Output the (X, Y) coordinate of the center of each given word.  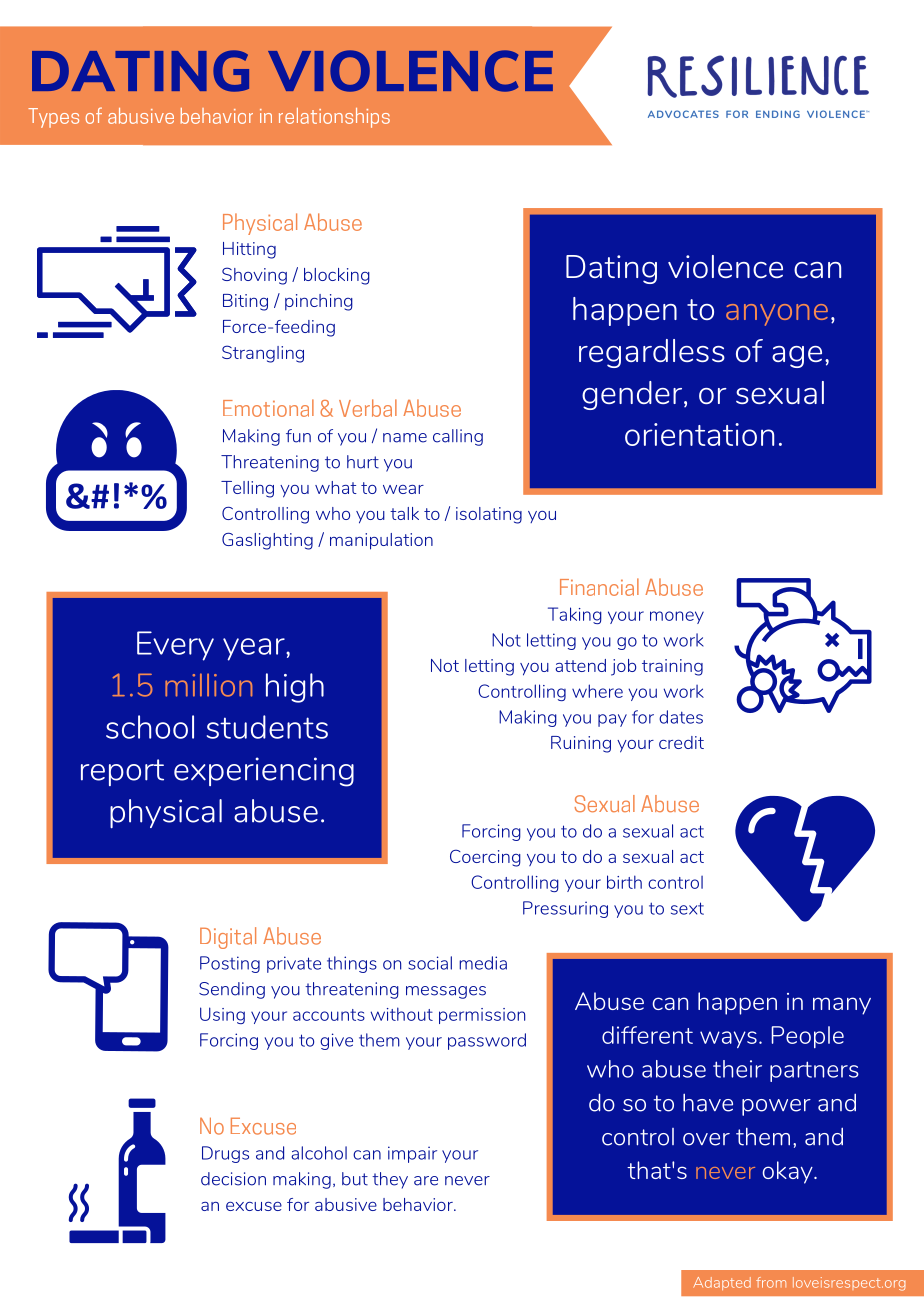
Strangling (263, 354)
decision (233, 1179)
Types (53, 118)
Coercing (485, 858)
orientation (699, 434)
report (122, 772)
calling (458, 437)
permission (482, 1016)
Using (222, 1015)
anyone (777, 315)
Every (175, 646)
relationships (334, 118)
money (677, 617)
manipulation (381, 541)
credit (681, 742)
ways (728, 1039)
